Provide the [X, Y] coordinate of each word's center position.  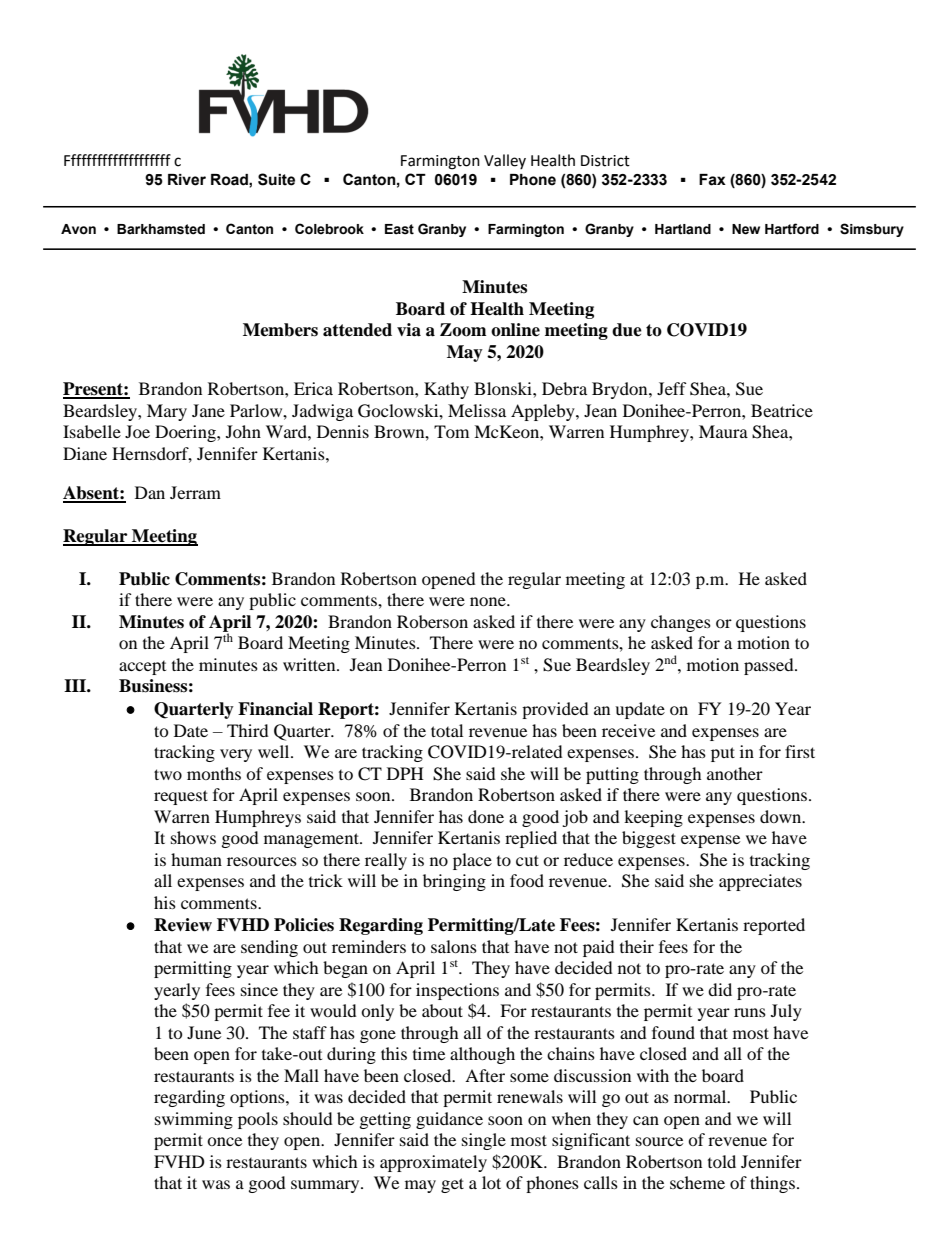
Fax [712, 180]
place [472, 861]
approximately [433, 1163]
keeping [653, 818]
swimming [194, 1120]
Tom [451, 431]
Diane [85, 453]
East [399, 229]
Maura [723, 431]
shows [193, 837]
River [187, 180]
